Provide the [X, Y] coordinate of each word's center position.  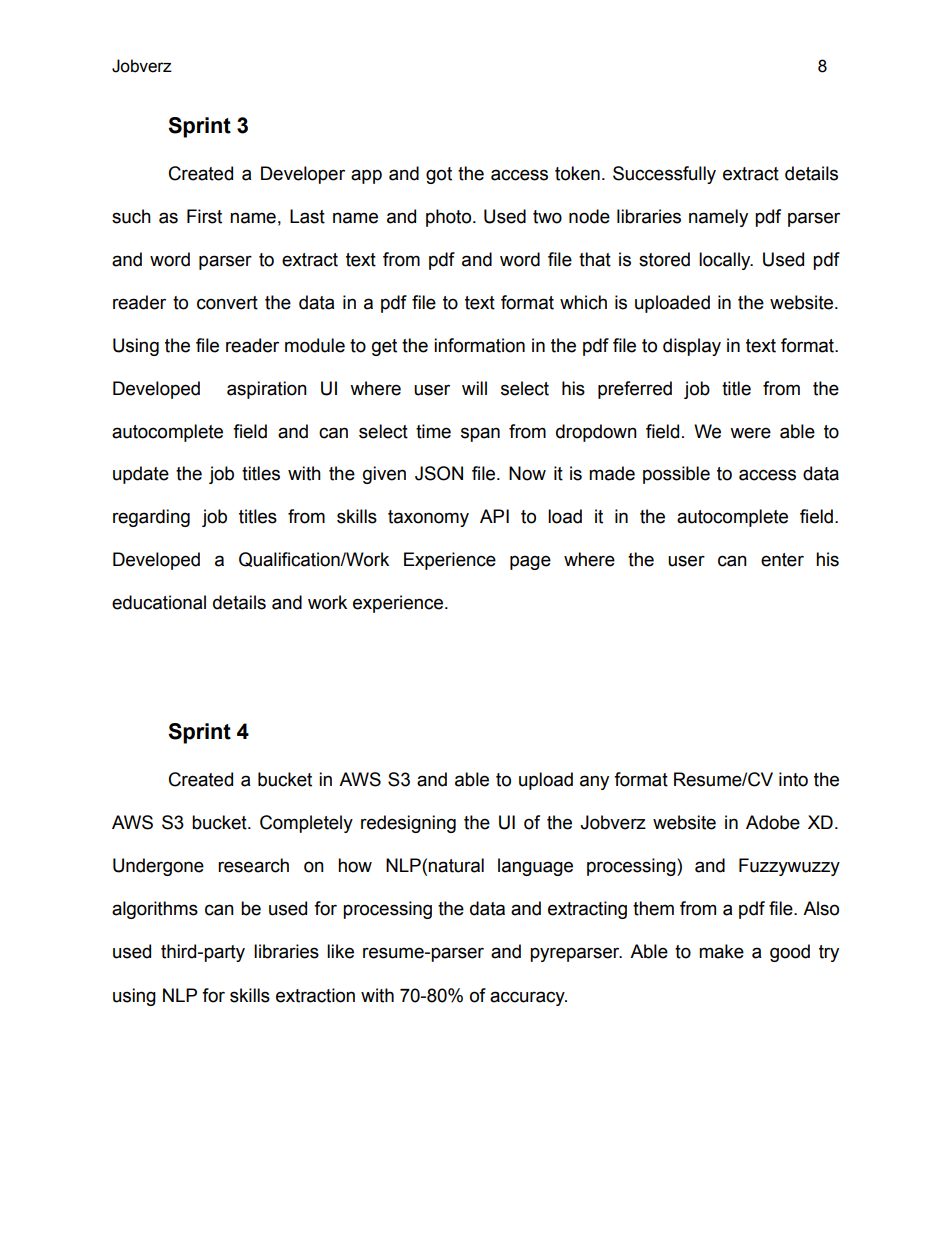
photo [450, 218]
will [474, 388]
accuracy [528, 998]
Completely [306, 824]
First [204, 216]
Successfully [664, 175]
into [793, 779]
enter [782, 560]
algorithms [155, 910]
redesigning [408, 824]
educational [159, 602]
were [750, 433]
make [721, 951]
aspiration [267, 390]
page [530, 562]
